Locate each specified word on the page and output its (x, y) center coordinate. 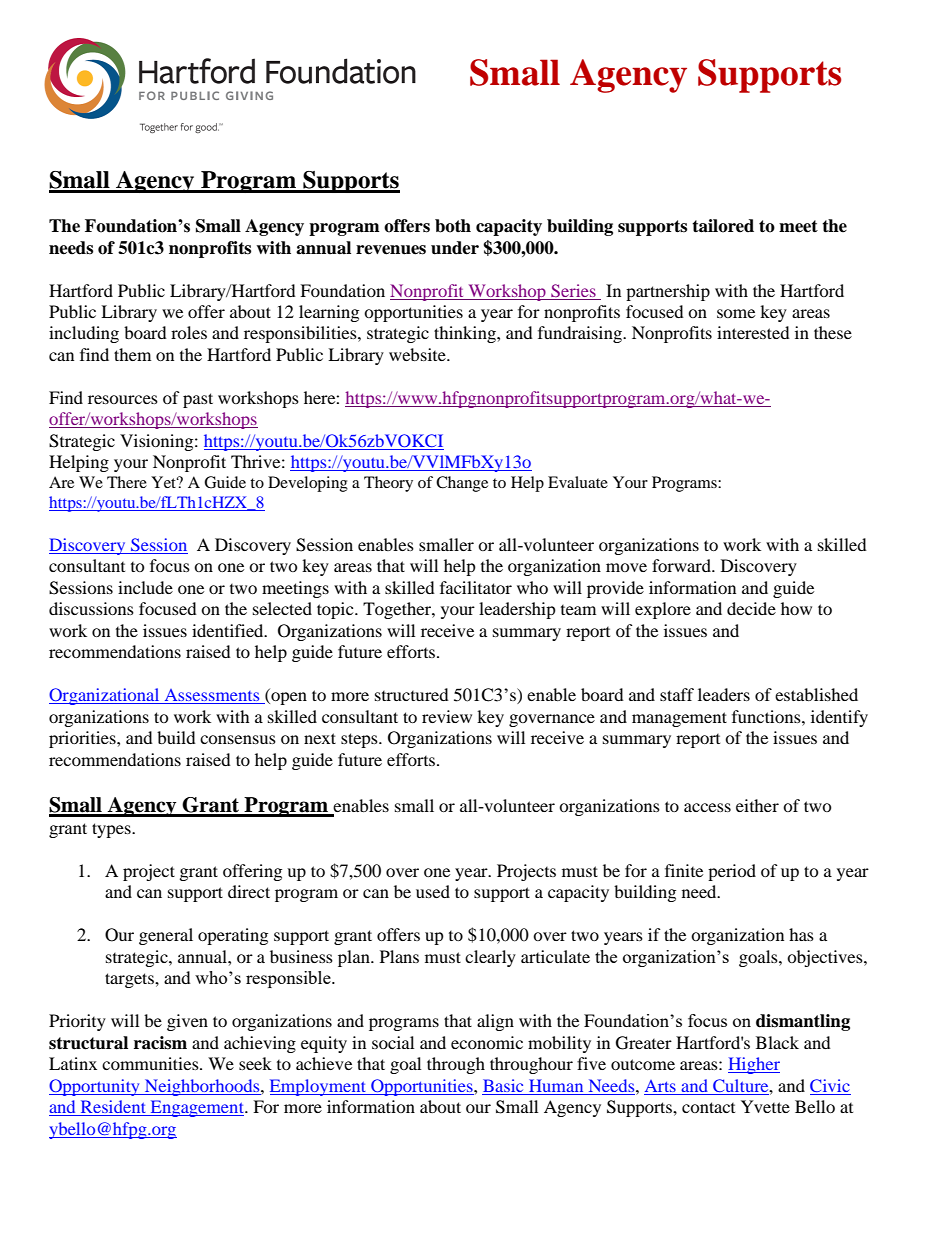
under (455, 248)
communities (151, 1063)
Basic (503, 1085)
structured (412, 694)
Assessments (212, 696)
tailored (723, 226)
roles (189, 332)
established (816, 694)
